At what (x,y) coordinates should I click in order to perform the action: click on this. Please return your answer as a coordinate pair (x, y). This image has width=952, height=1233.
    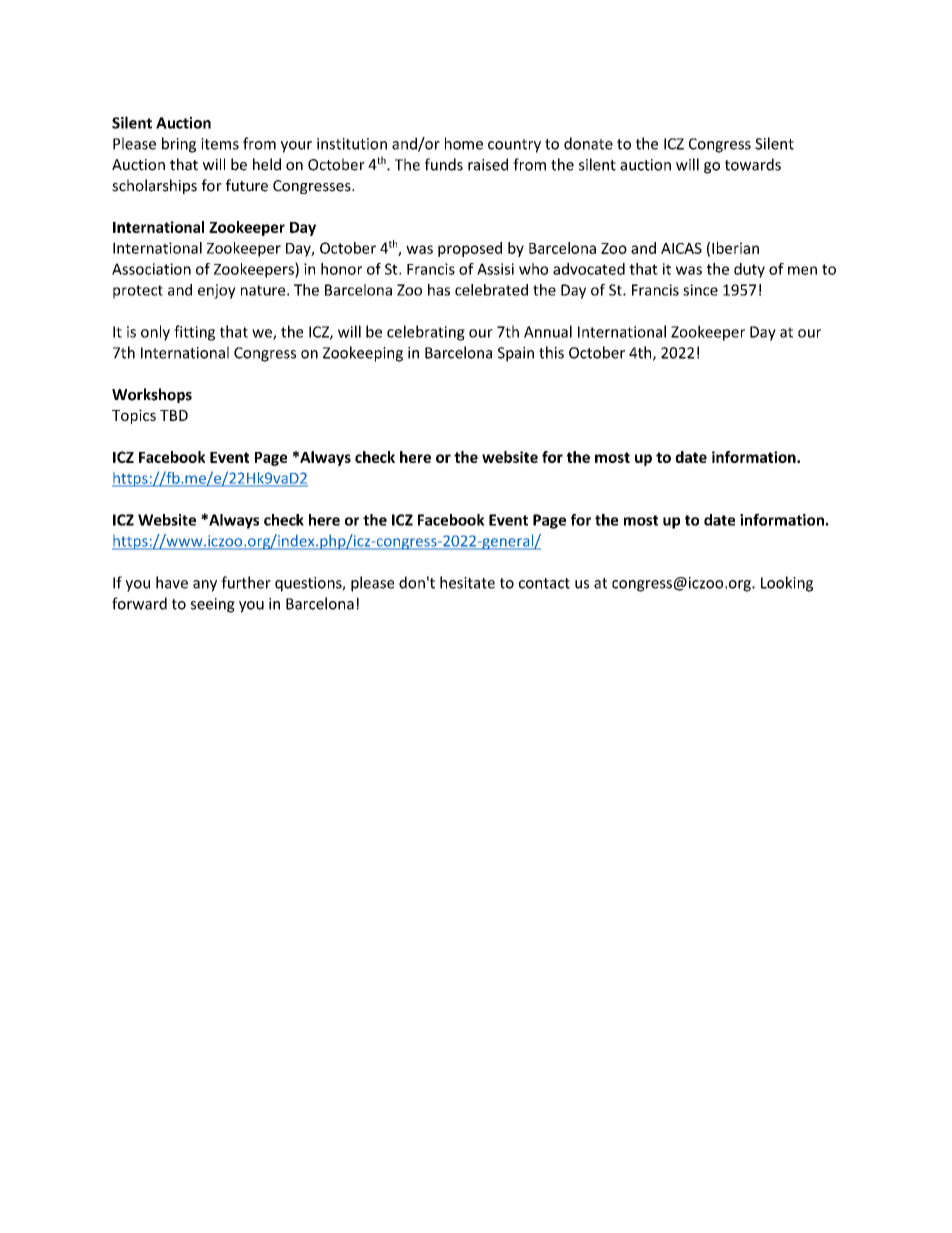
    Looking at the image, I should click on (551, 352).
